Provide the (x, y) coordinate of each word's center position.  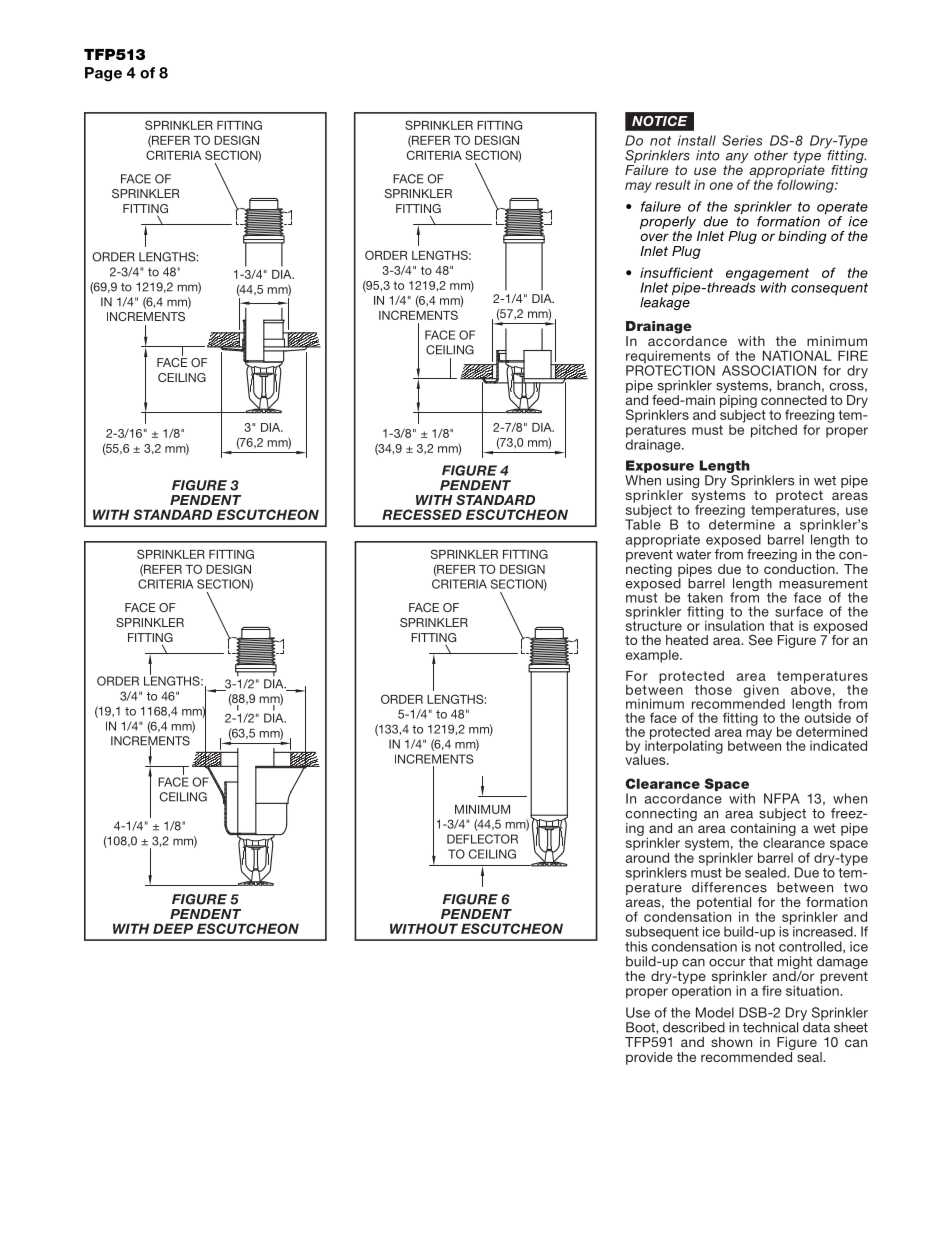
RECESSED (422, 514)
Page (103, 74)
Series (742, 140)
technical (770, 1027)
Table (643, 523)
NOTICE (659, 121)
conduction (800, 567)
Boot (641, 1027)
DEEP (173, 928)
